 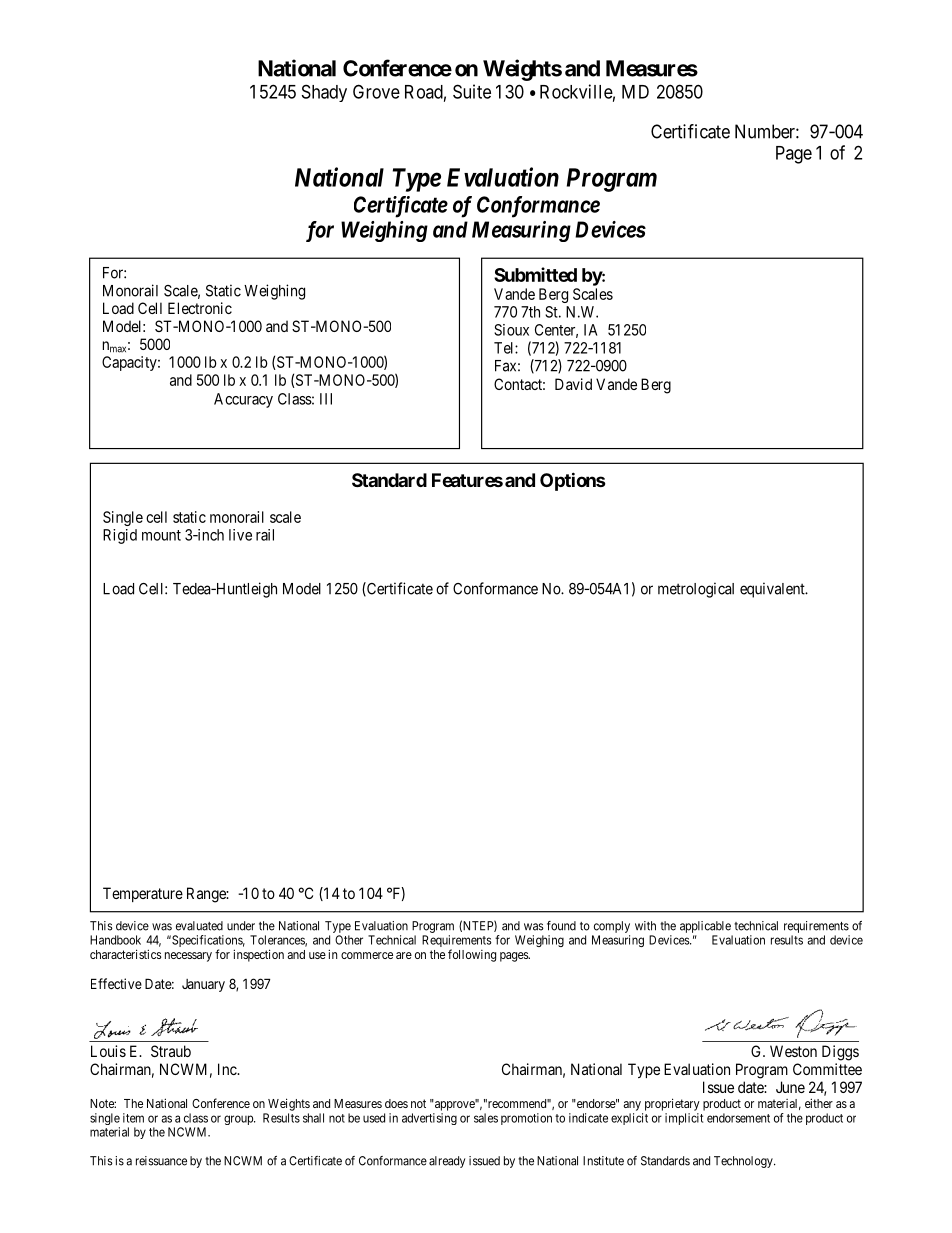 What do you see at coordinates (324, 93) in the image?
I see `Shady` at bounding box center [324, 93].
